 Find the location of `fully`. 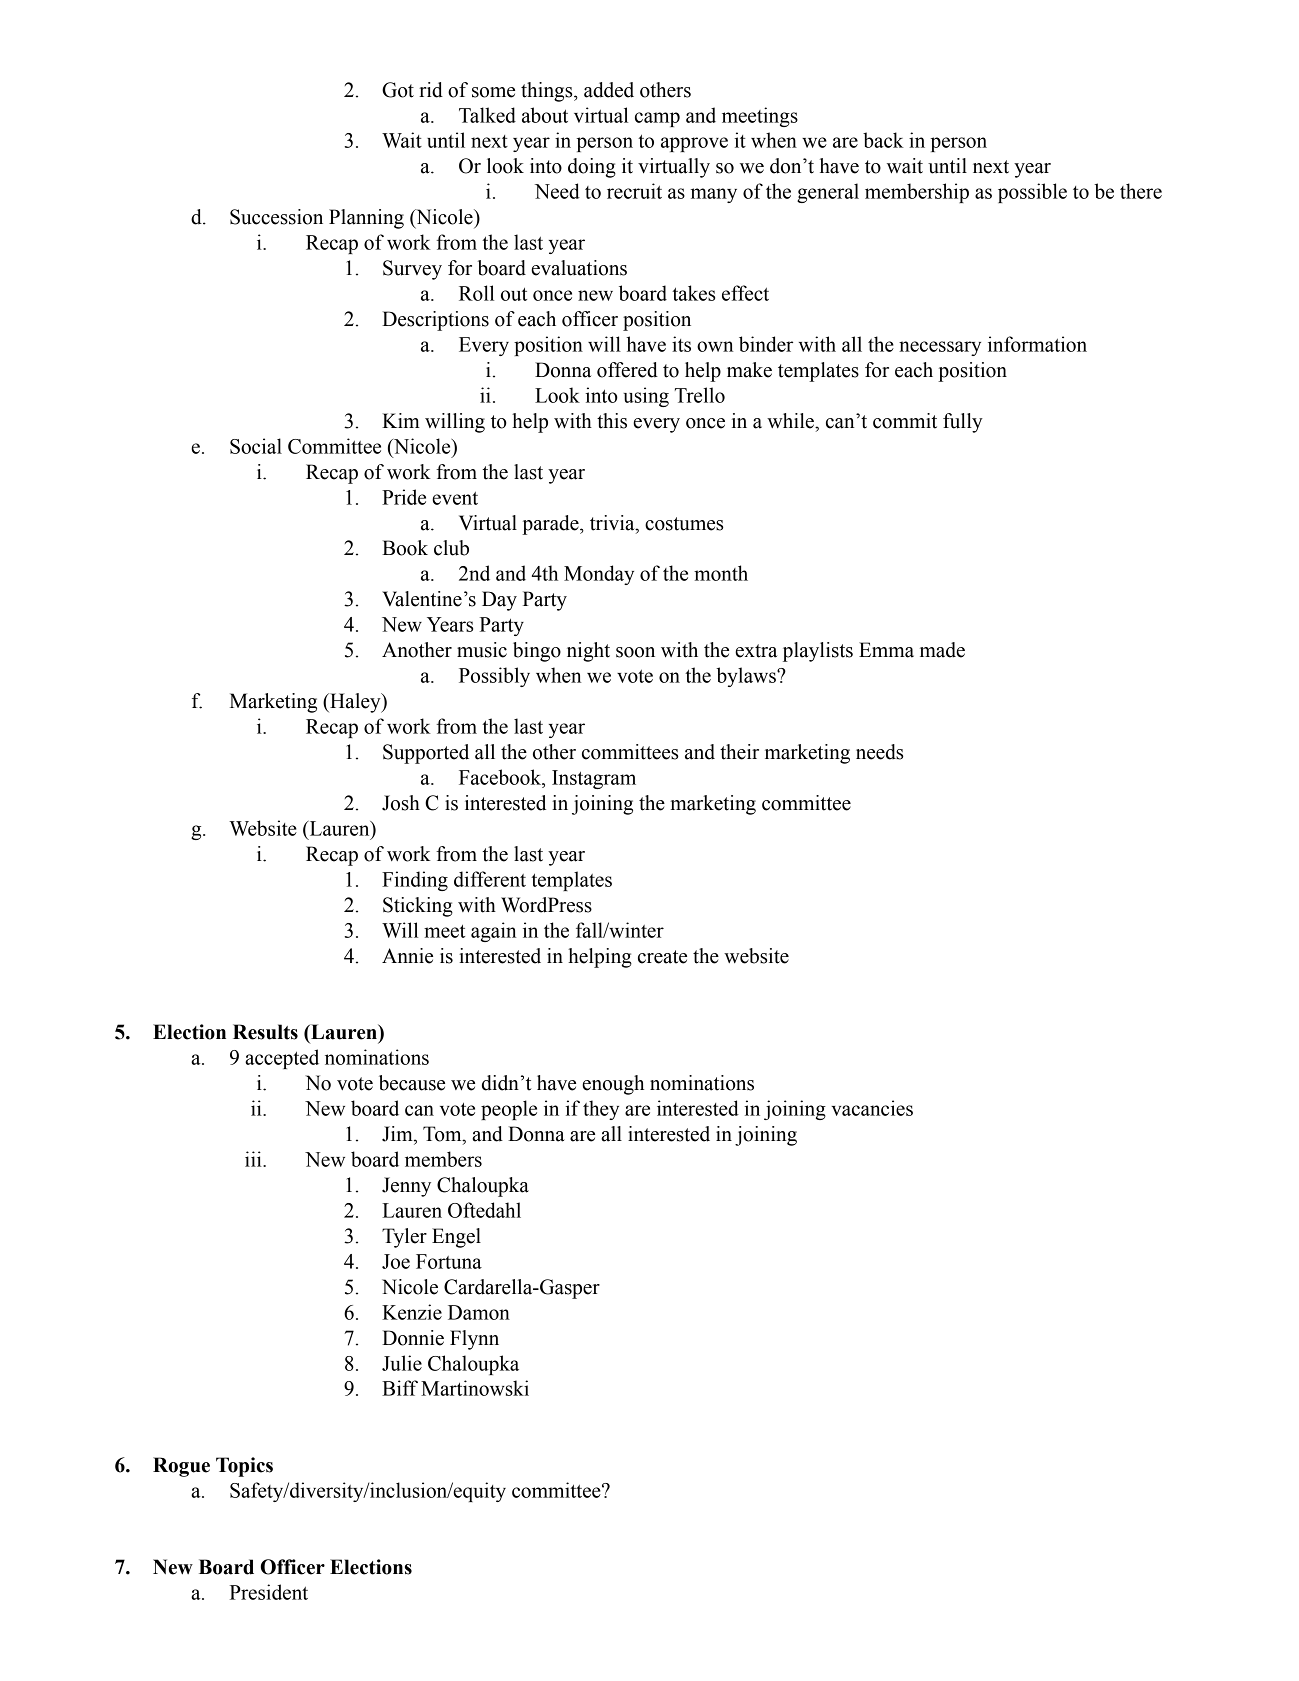

fully is located at coordinates (963, 423).
